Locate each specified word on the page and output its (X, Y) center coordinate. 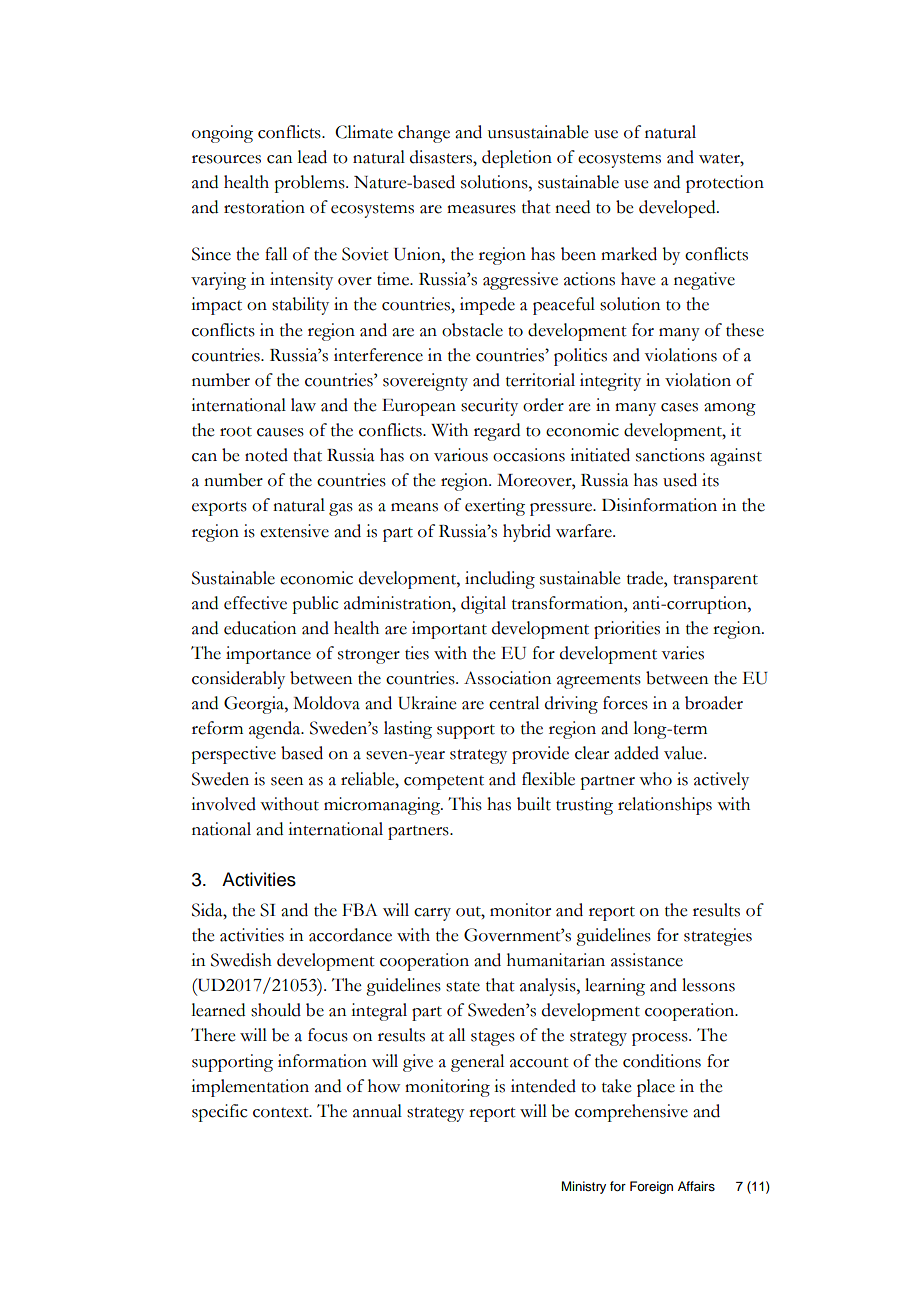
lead (312, 157)
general (477, 1063)
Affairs (696, 1186)
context (282, 1112)
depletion (517, 159)
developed (678, 209)
